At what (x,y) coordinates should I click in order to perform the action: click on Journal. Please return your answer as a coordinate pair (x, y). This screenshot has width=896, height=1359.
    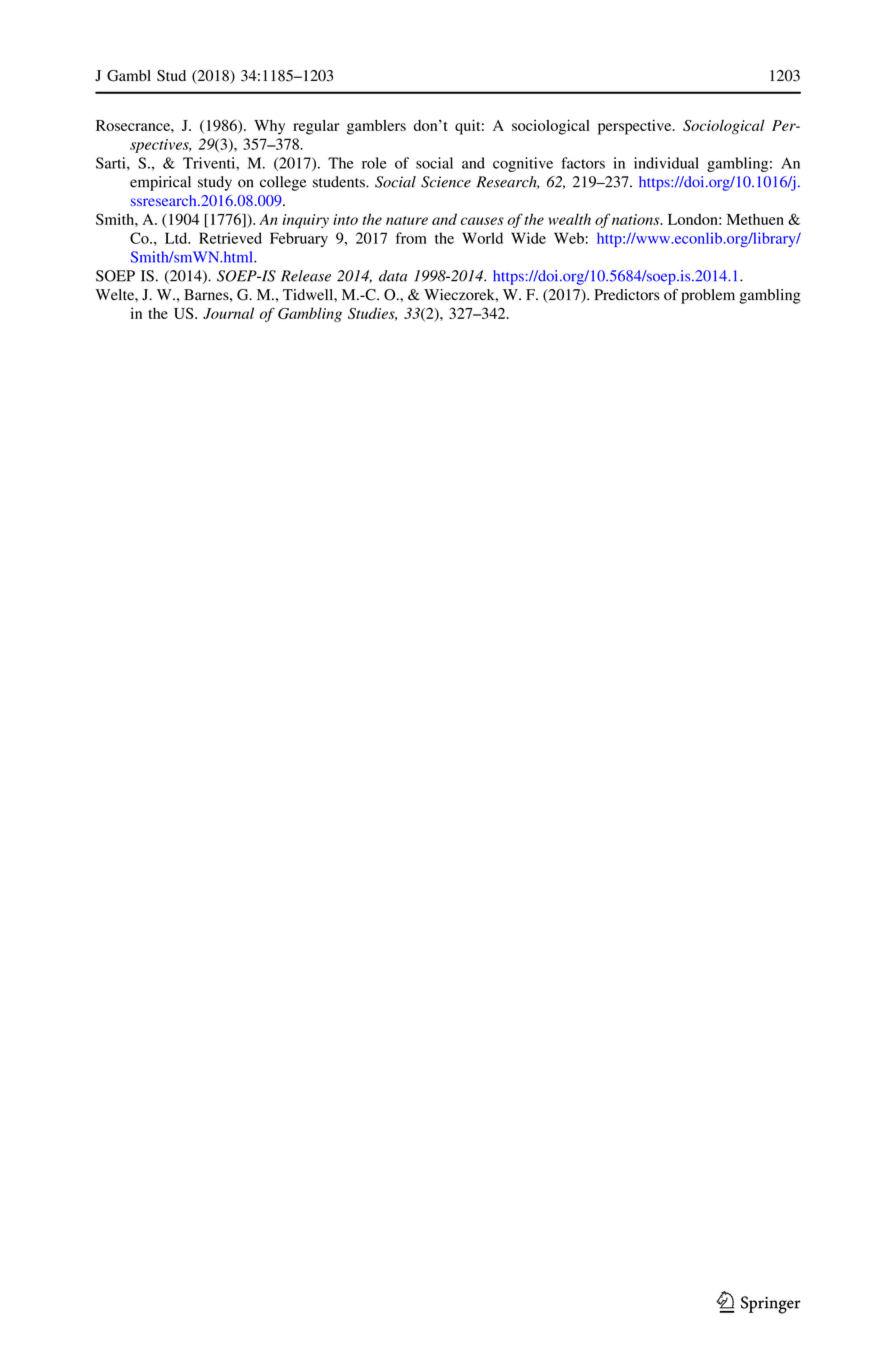
    Looking at the image, I should click on (228, 313).
